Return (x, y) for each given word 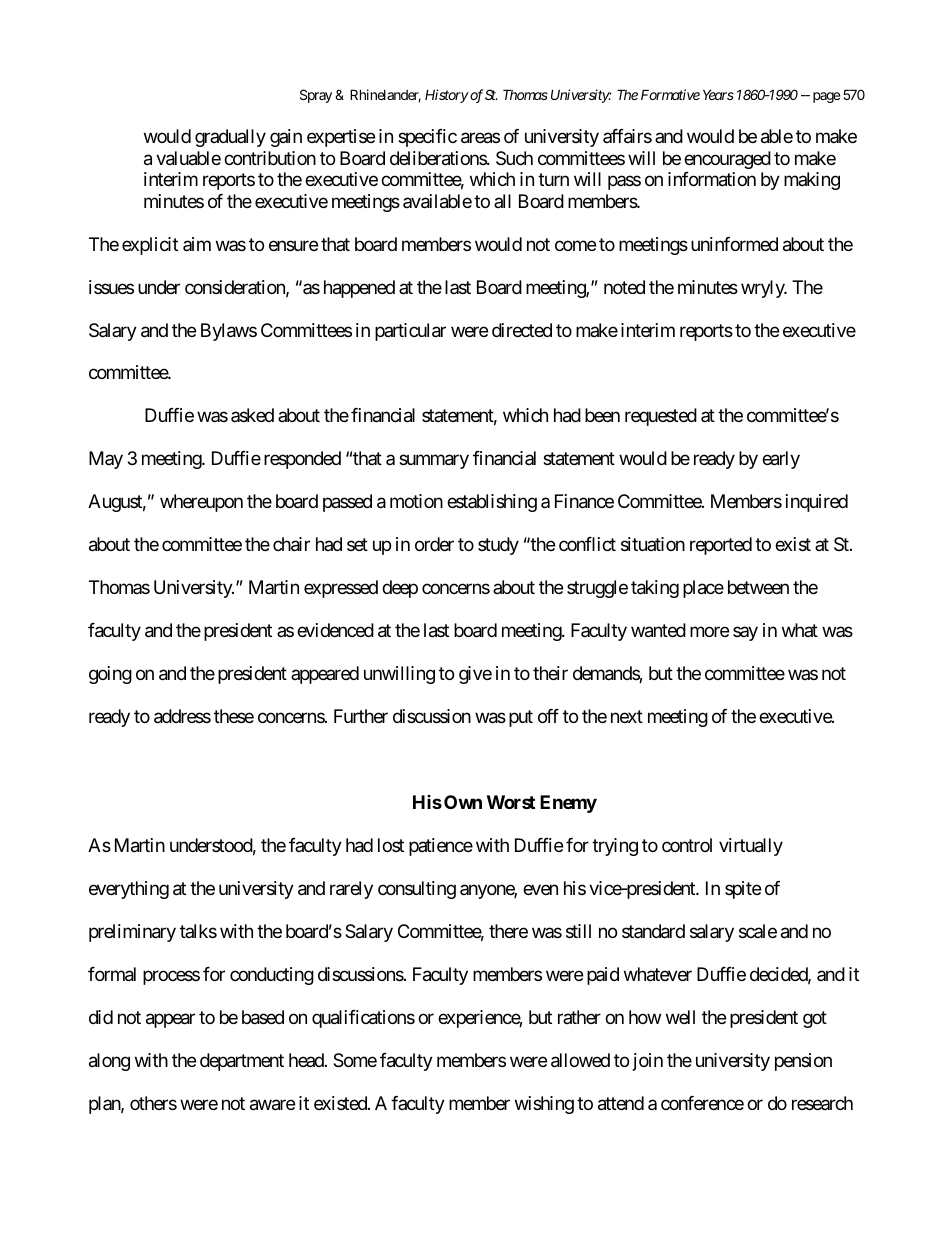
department (242, 1062)
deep (400, 589)
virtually (751, 847)
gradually (230, 138)
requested (661, 417)
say (745, 634)
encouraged (727, 160)
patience (441, 847)
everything (129, 890)
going (110, 675)
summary (434, 462)
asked (252, 415)
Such (514, 158)
